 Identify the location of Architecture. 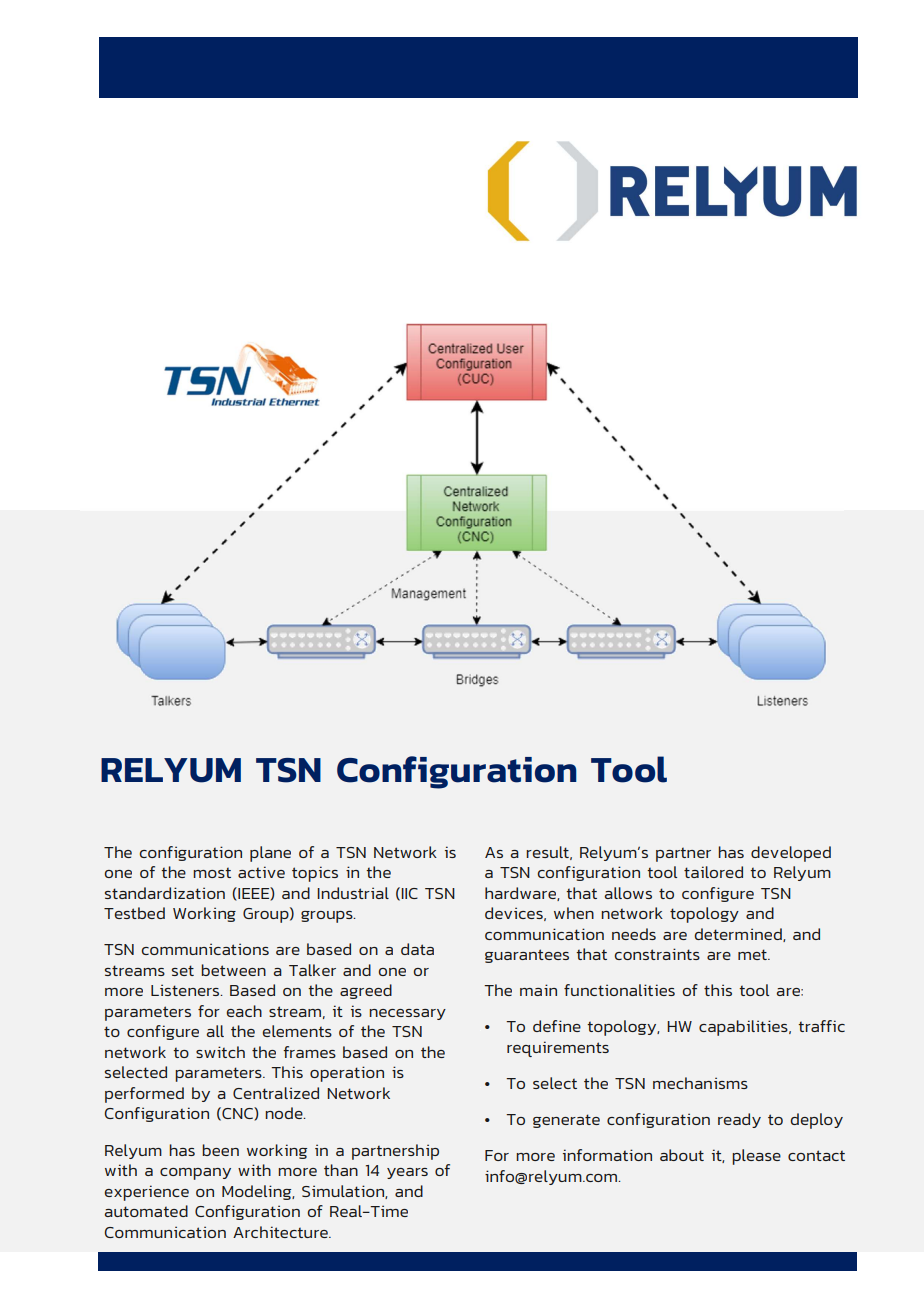
(281, 1232).
